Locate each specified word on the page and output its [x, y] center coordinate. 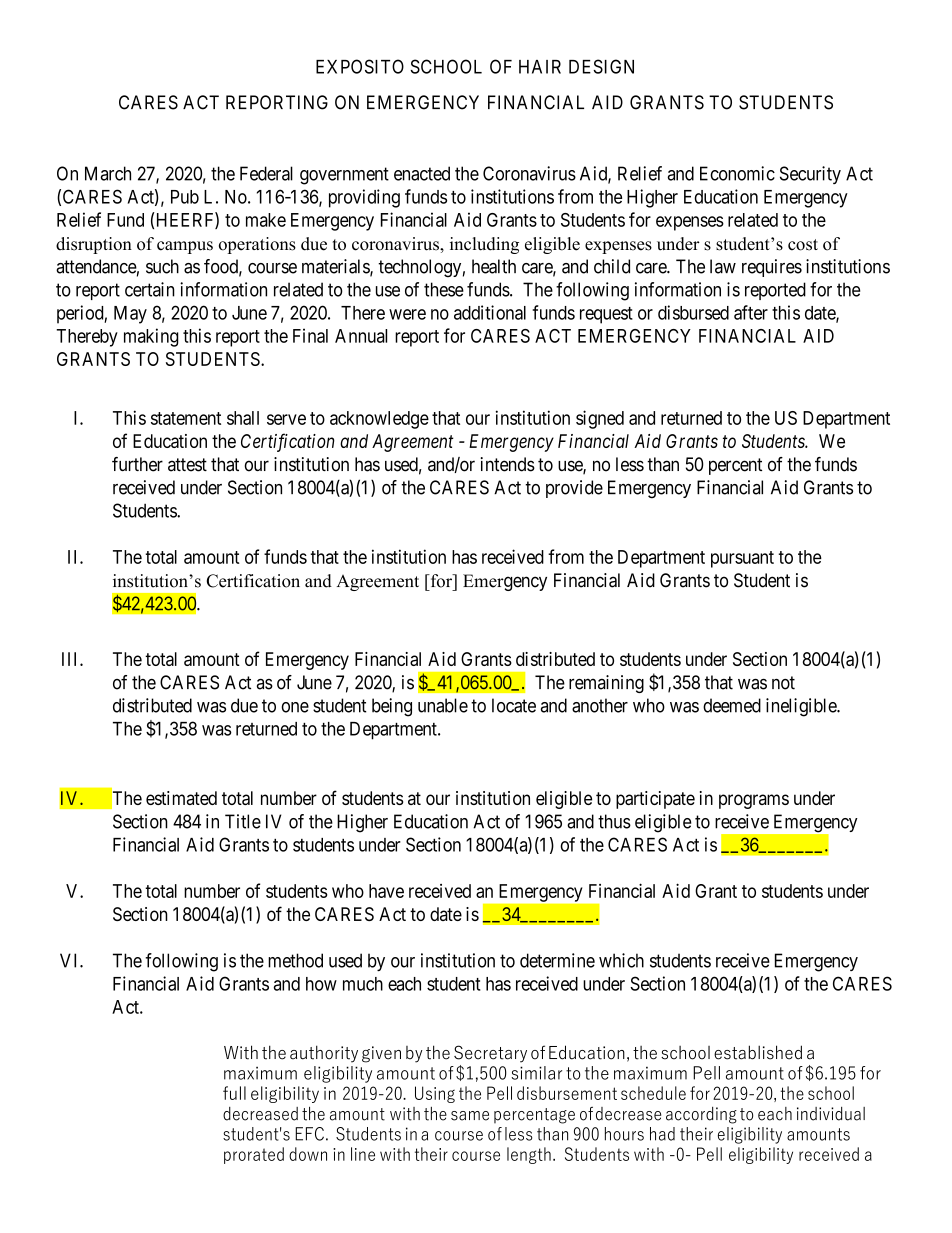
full [234, 1093]
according [701, 1115]
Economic [737, 173]
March [108, 173]
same [470, 1116]
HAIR [540, 67]
